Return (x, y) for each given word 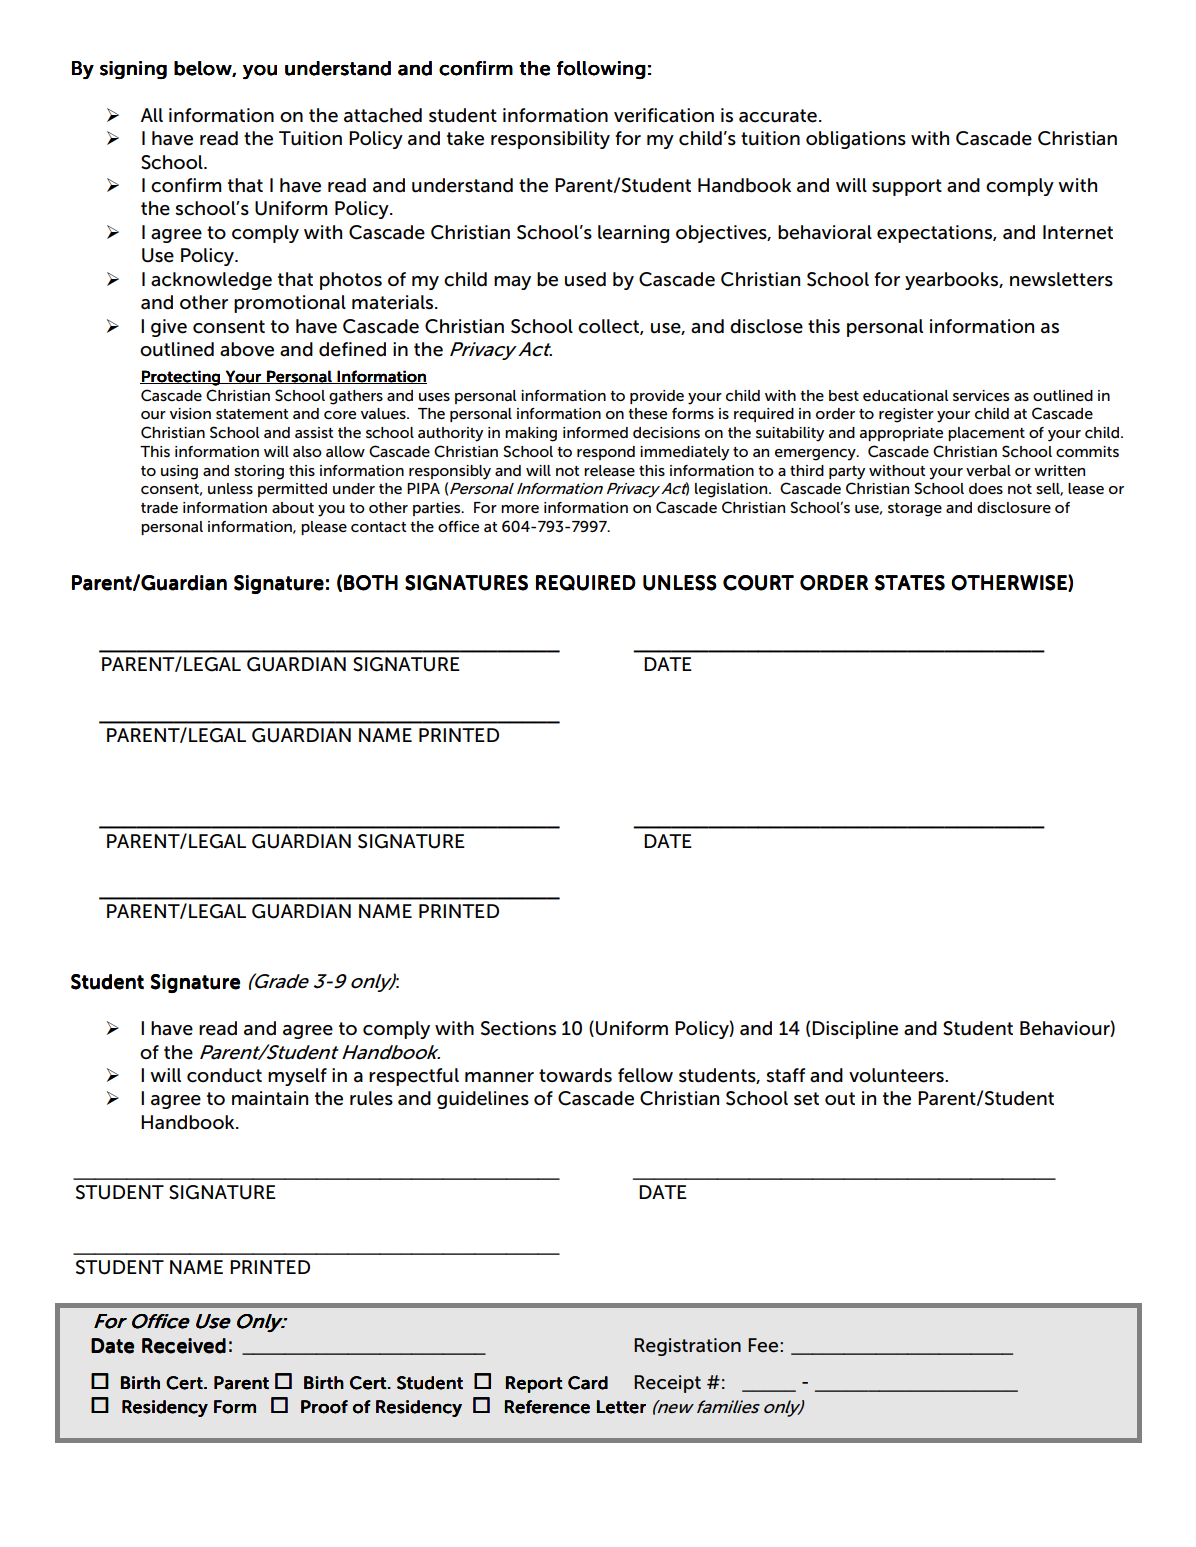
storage (915, 510)
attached (383, 115)
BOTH (371, 583)
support (907, 187)
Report (534, 1384)
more (520, 509)
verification (664, 115)
